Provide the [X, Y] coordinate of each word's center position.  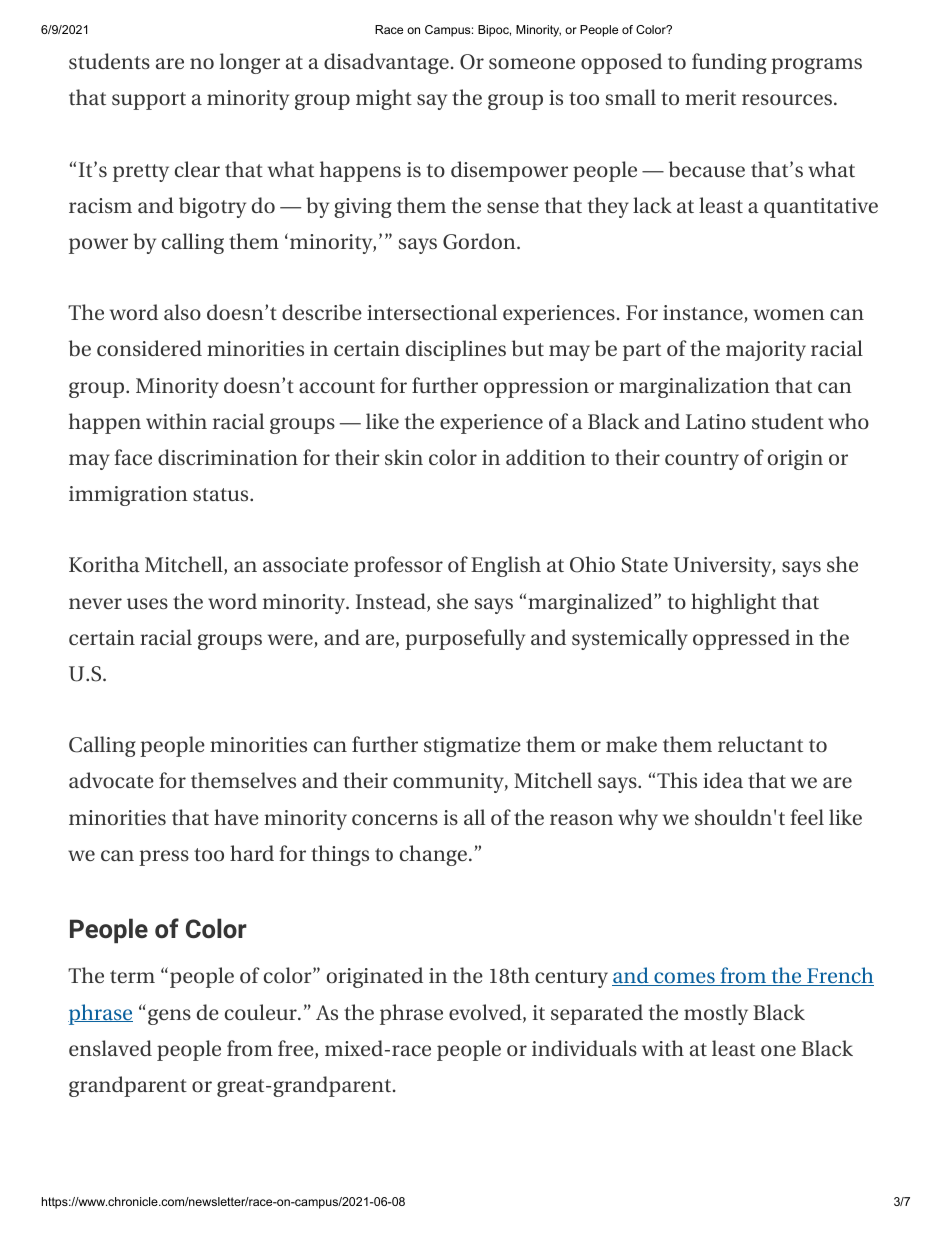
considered [149, 348]
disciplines [456, 350]
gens [169, 1017]
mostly [716, 1014]
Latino [716, 421]
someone [532, 63]
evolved [485, 1012]
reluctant [760, 744]
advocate [111, 780]
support [149, 101]
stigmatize [472, 747]
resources [787, 99]
